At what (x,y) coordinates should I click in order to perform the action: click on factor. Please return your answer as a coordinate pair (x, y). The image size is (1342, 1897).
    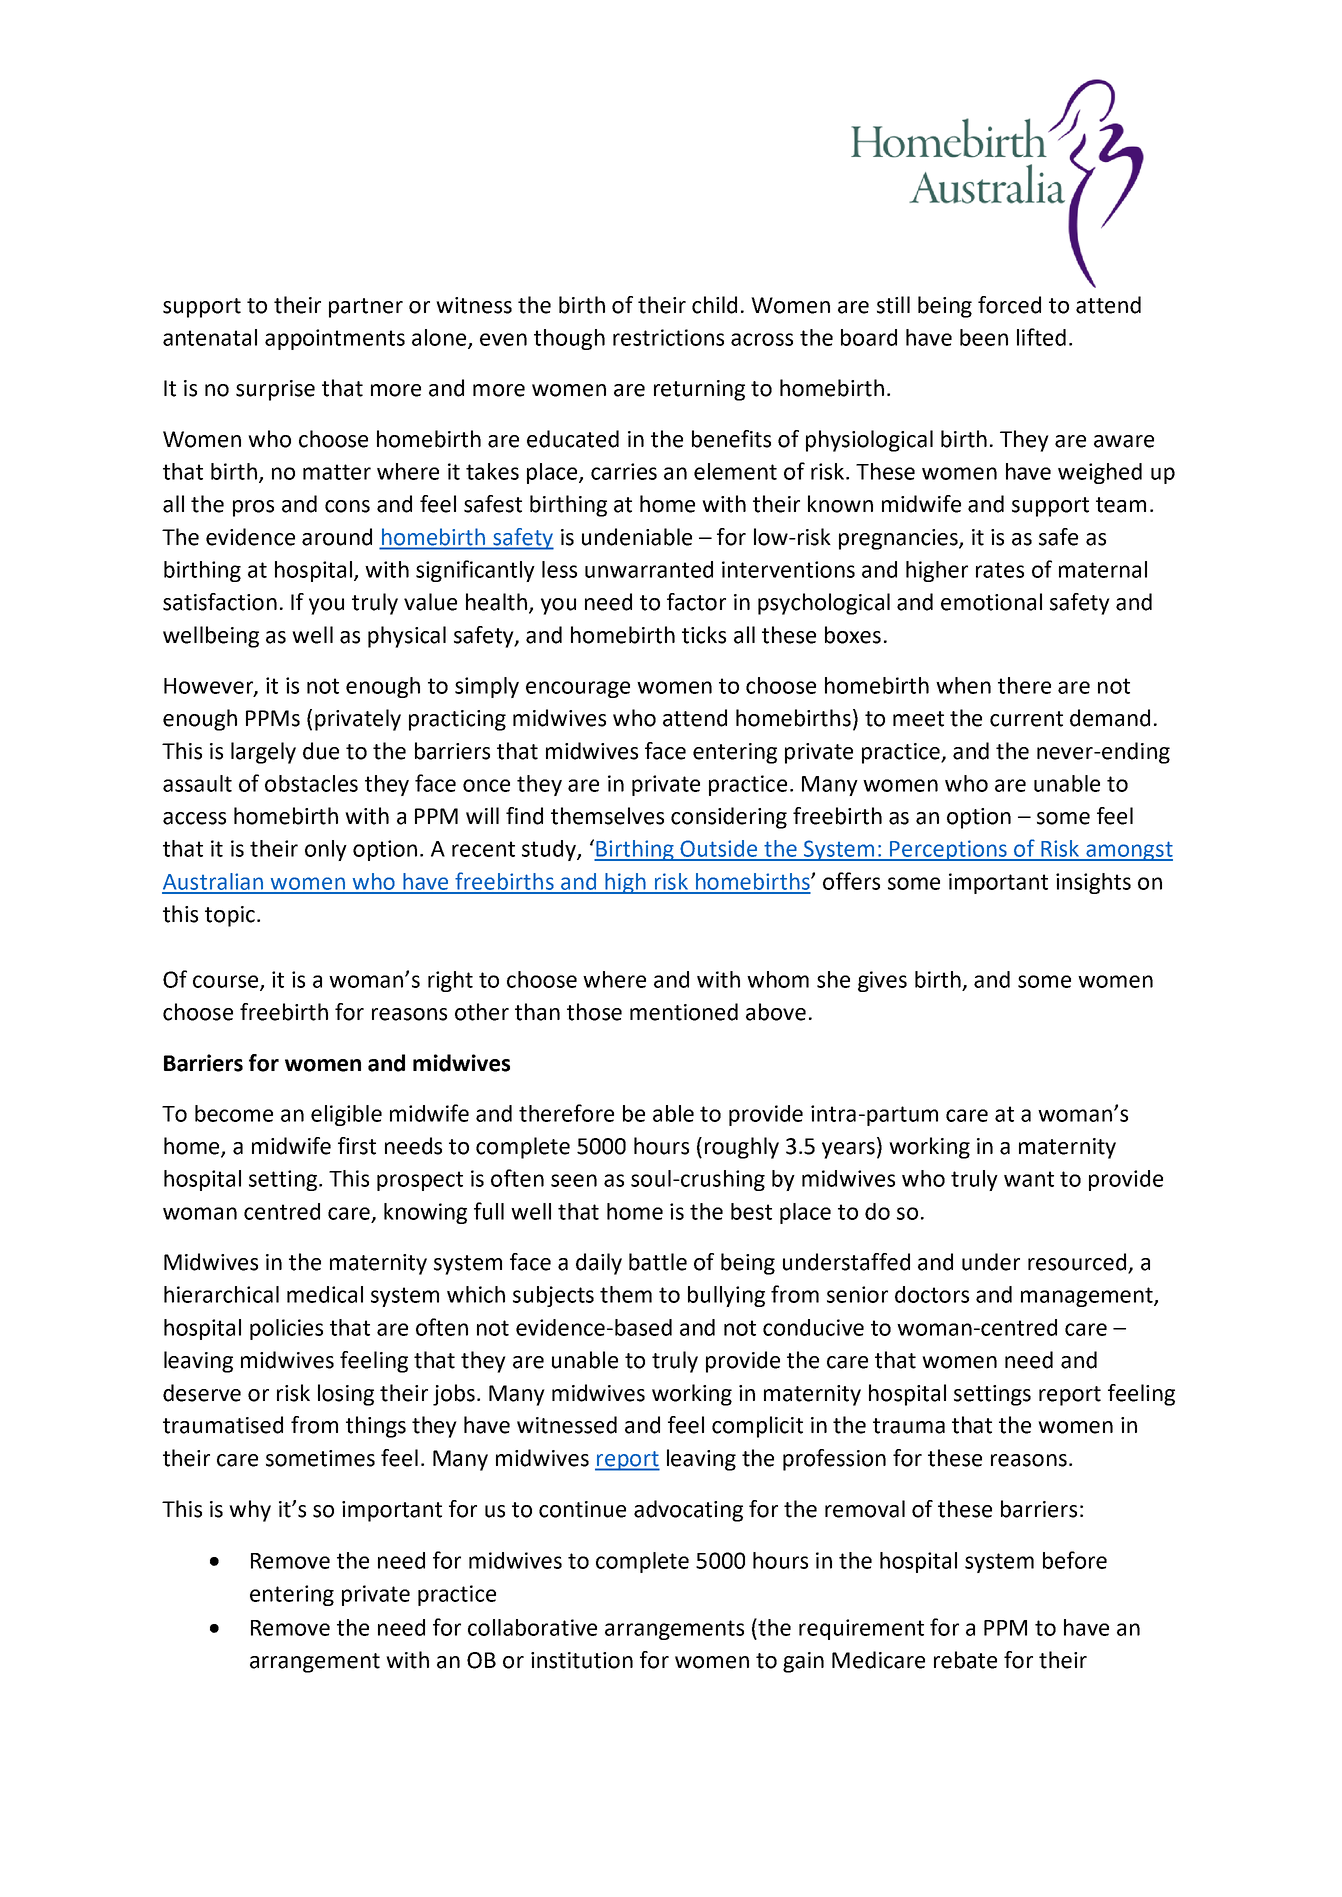
    Looking at the image, I should click on (696, 602).
